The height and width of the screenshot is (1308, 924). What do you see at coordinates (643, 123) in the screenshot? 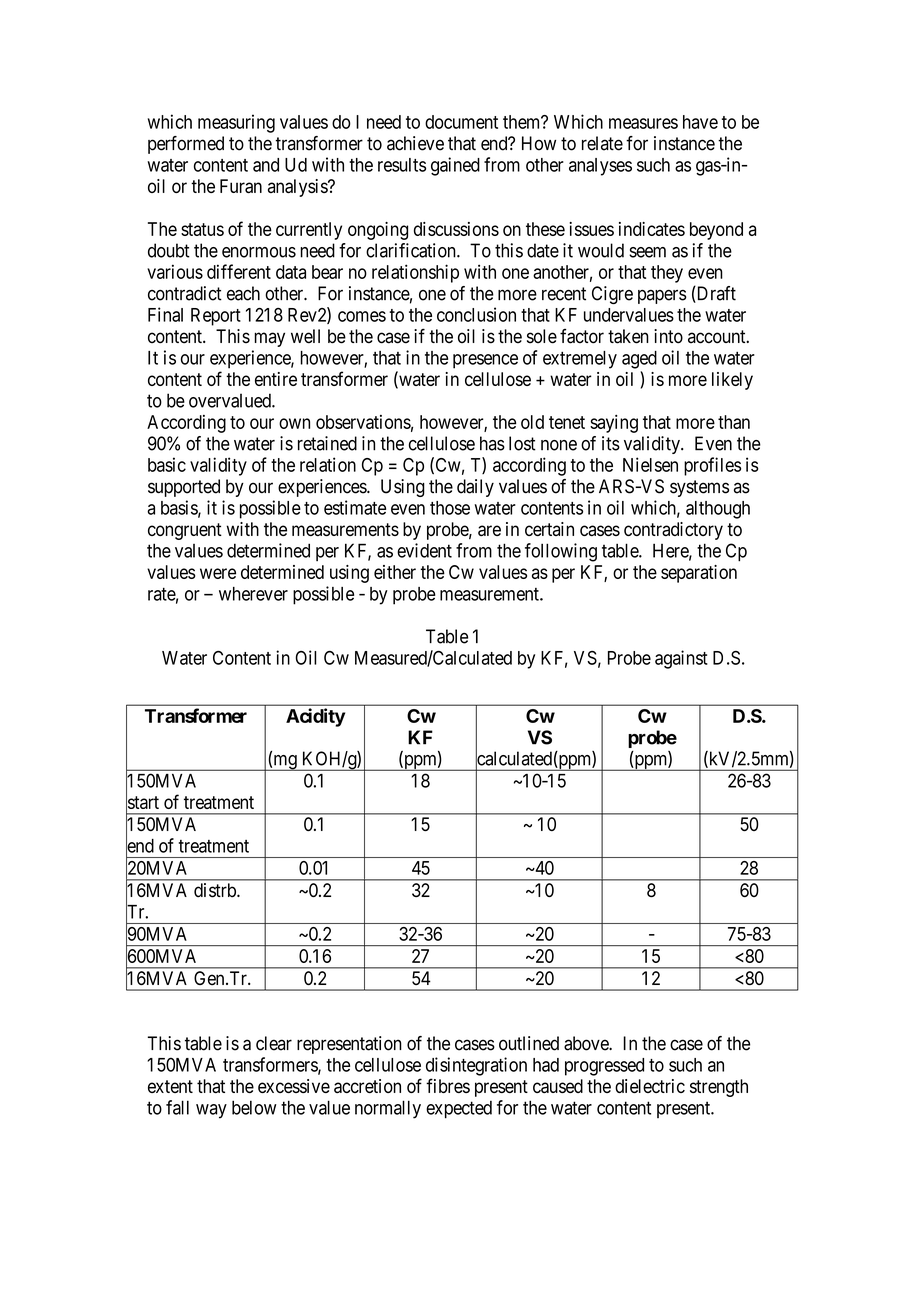
I see `measures` at bounding box center [643, 123].
